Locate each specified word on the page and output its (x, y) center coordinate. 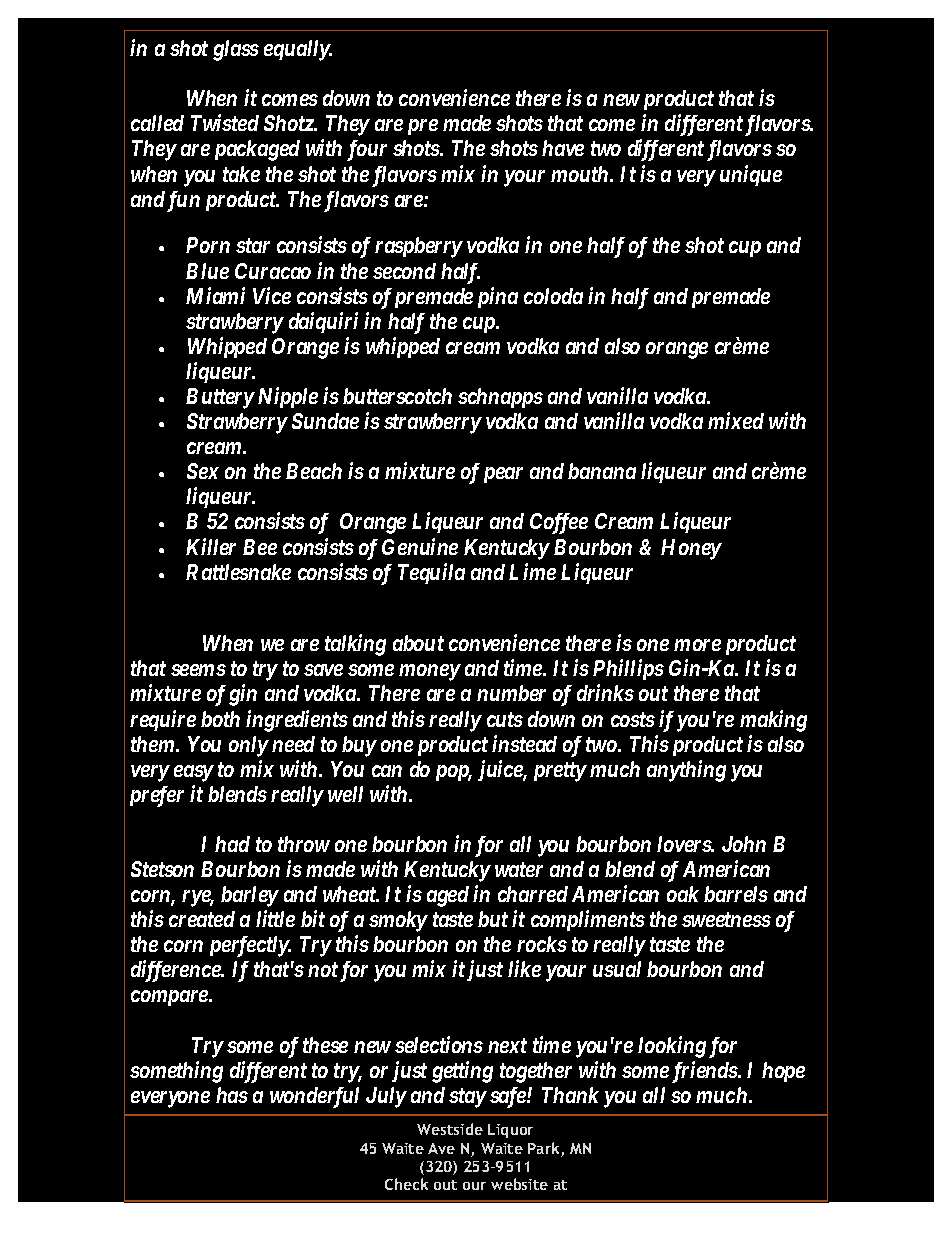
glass (236, 50)
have (563, 148)
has (232, 1095)
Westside (450, 1129)
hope (783, 1072)
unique (751, 175)
